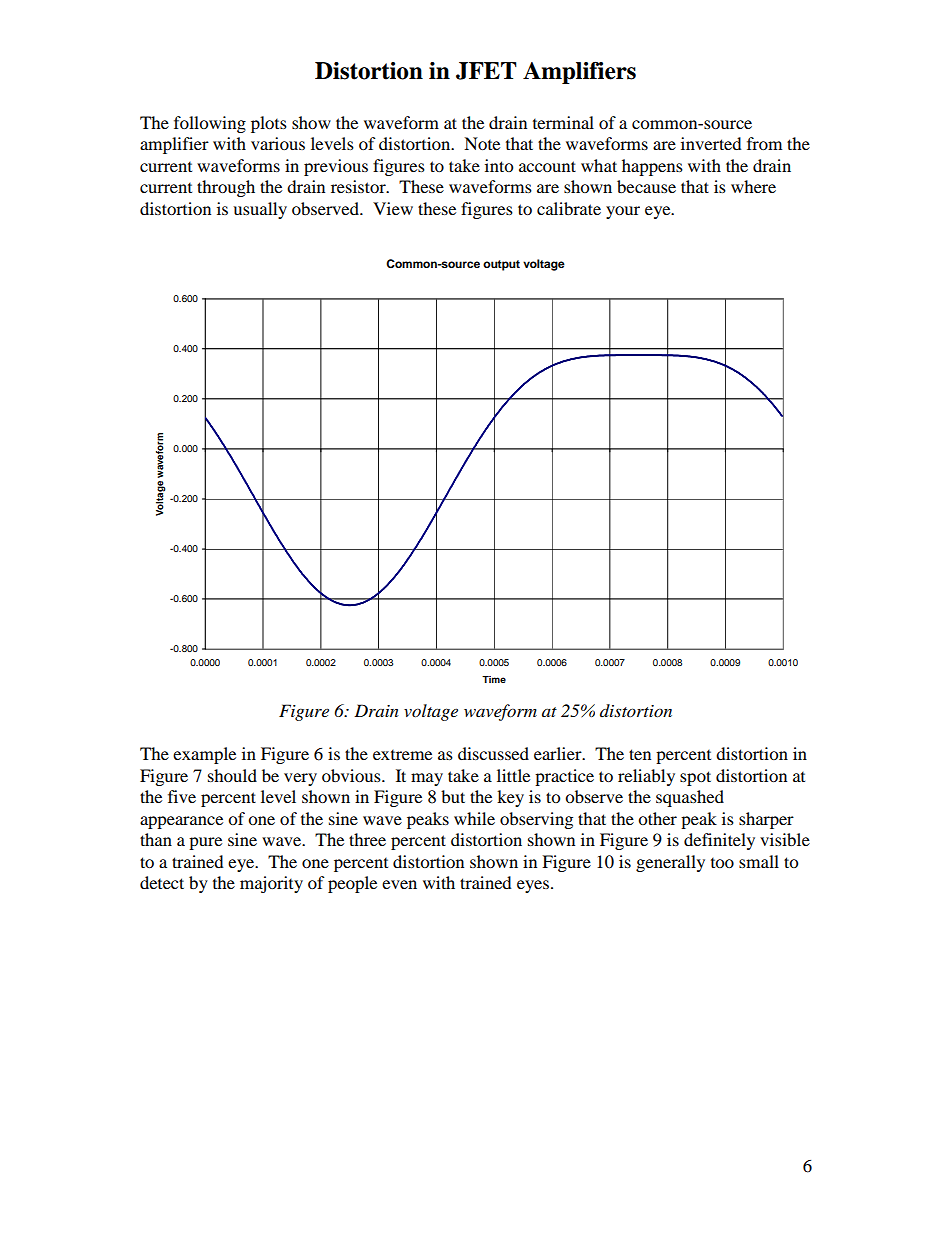 This page has height=1233, width=952. I want to click on following, so click(210, 124).
